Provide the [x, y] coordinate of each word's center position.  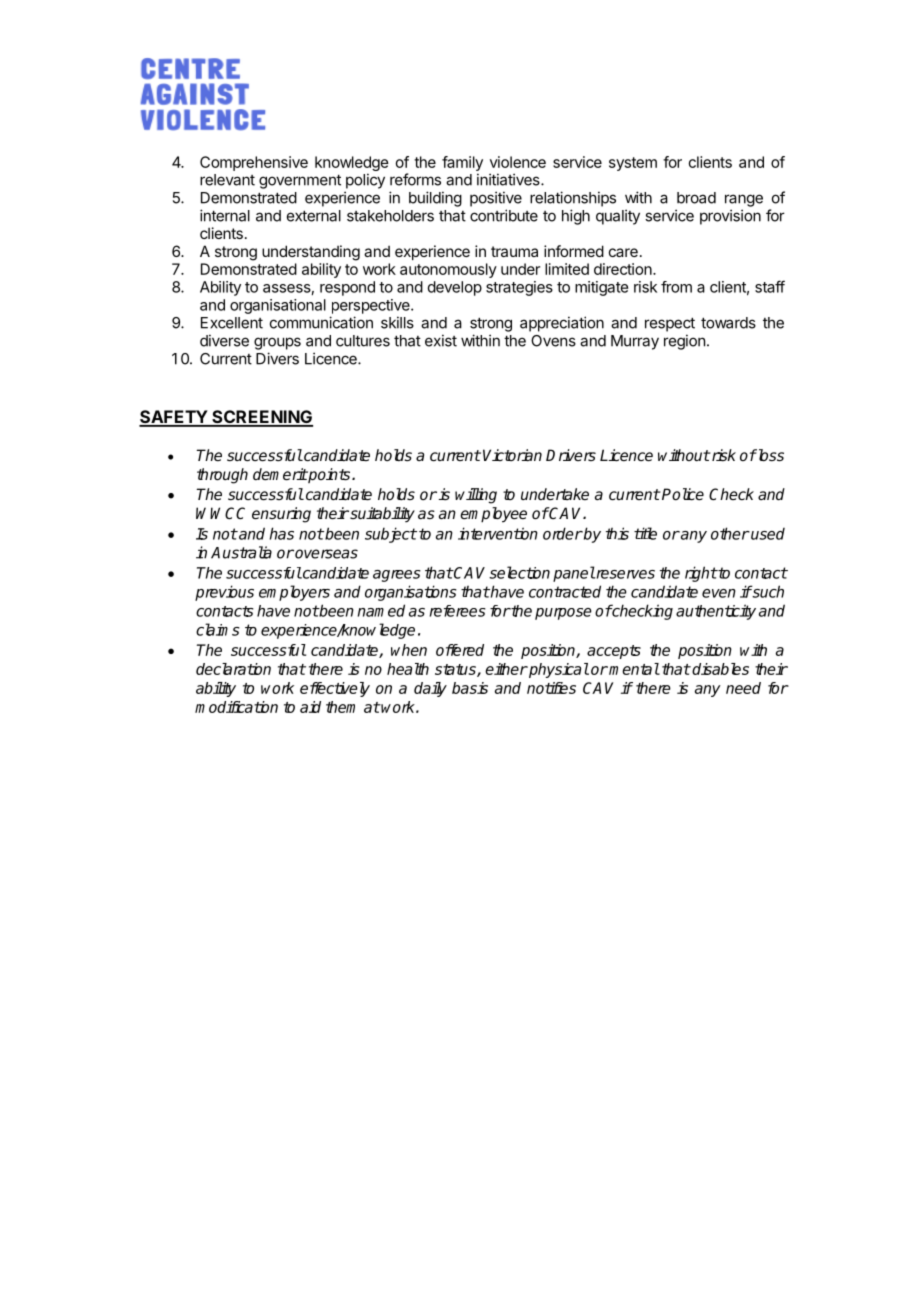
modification [236, 707]
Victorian [512, 455]
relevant [227, 180]
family [462, 163]
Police [682, 494]
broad [696, 198]
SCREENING [261, 418]
